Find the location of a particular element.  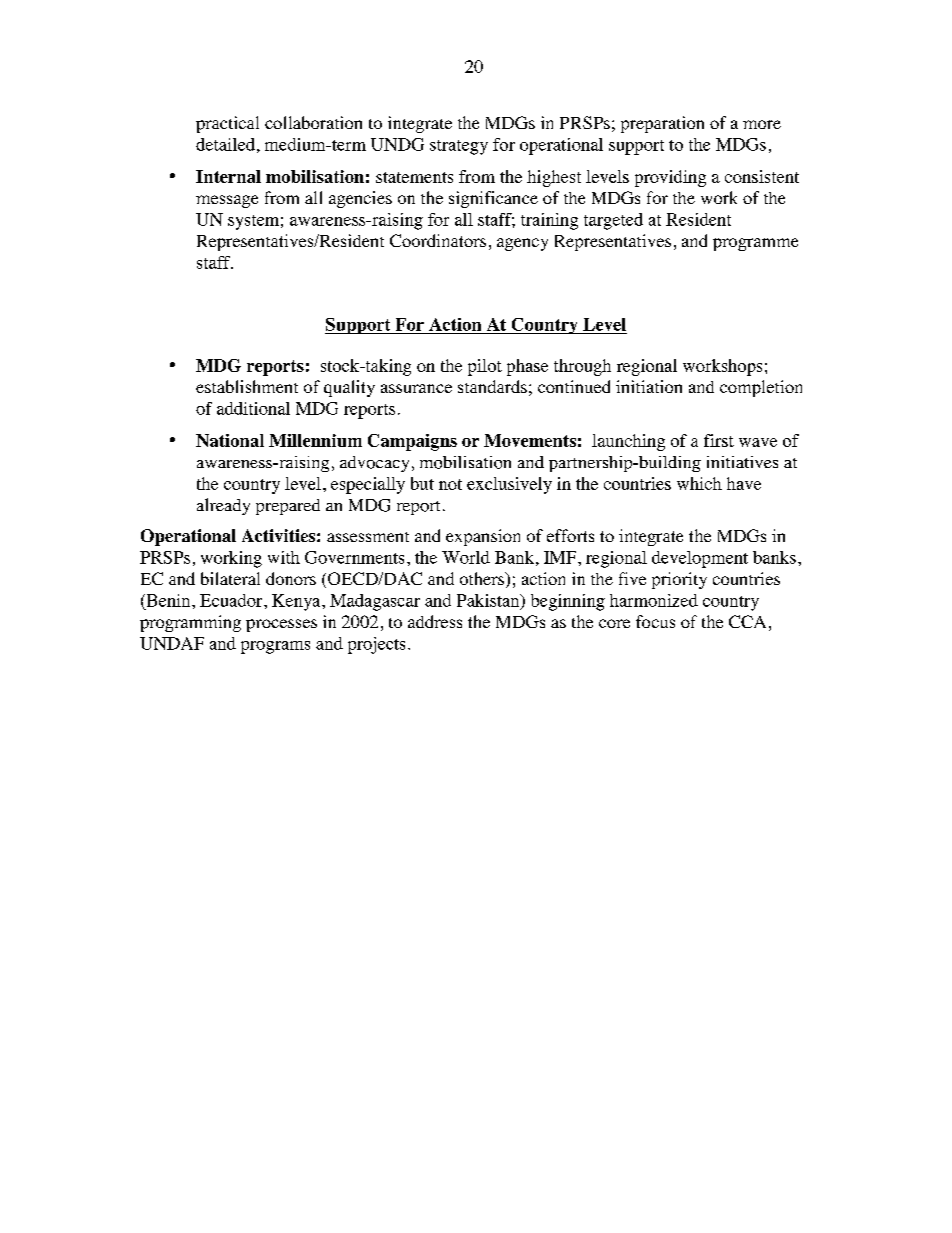

which is located at coordinates (699, 483).
